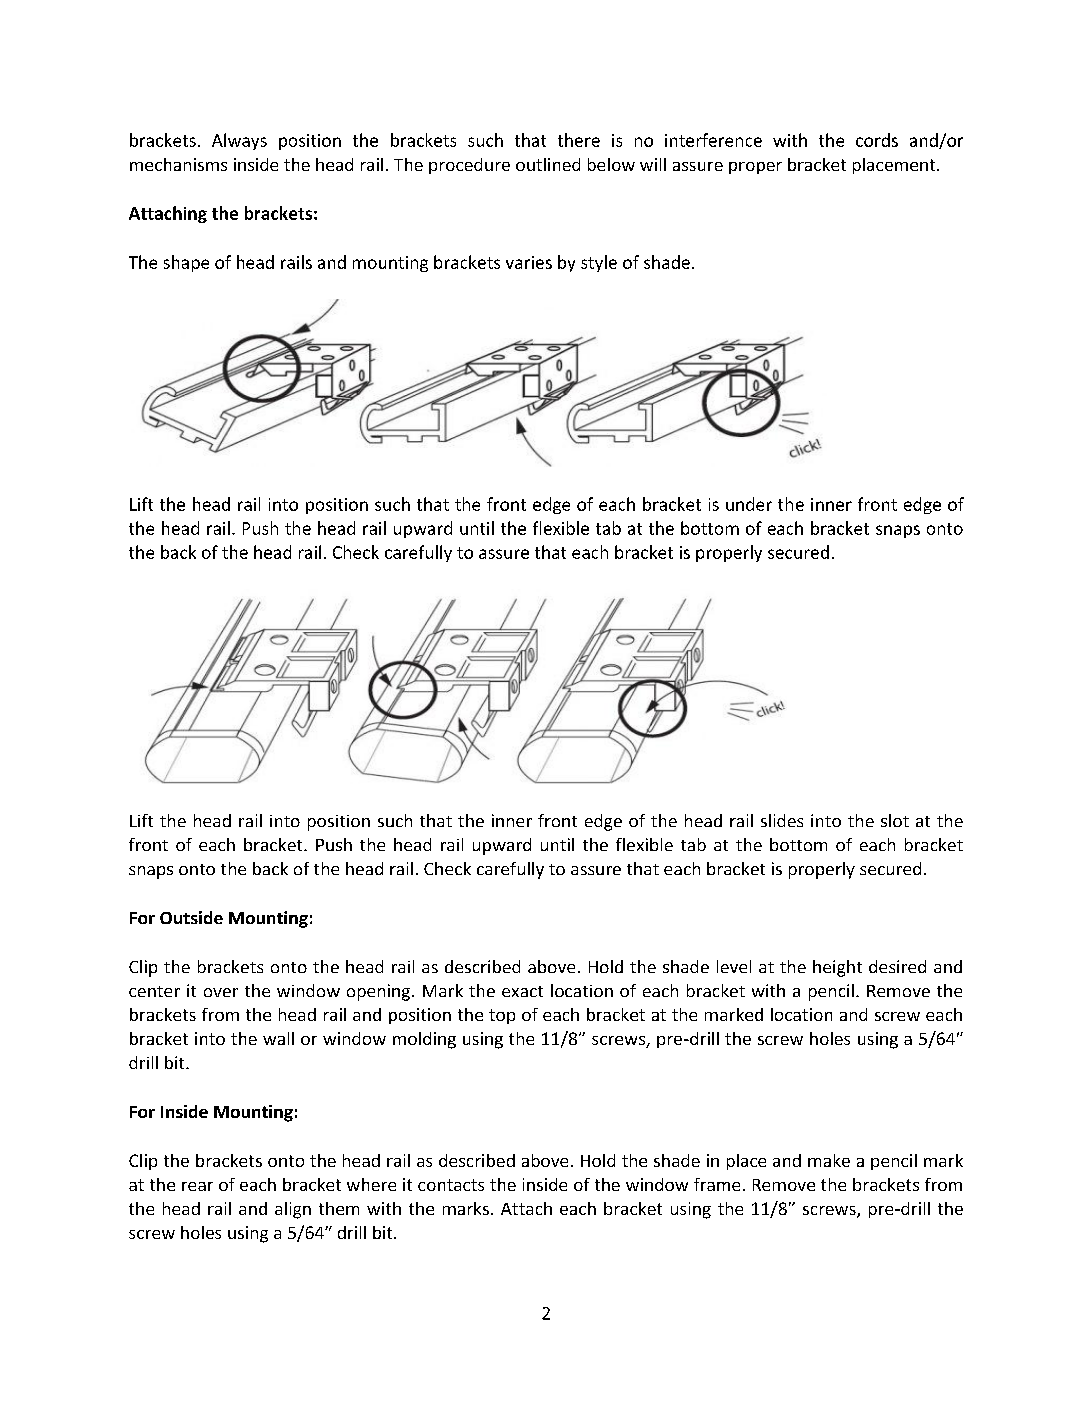  What do you see at coordinates (197, 1186) in the image?
I see `rear` at bounding box center [197, 1186].
